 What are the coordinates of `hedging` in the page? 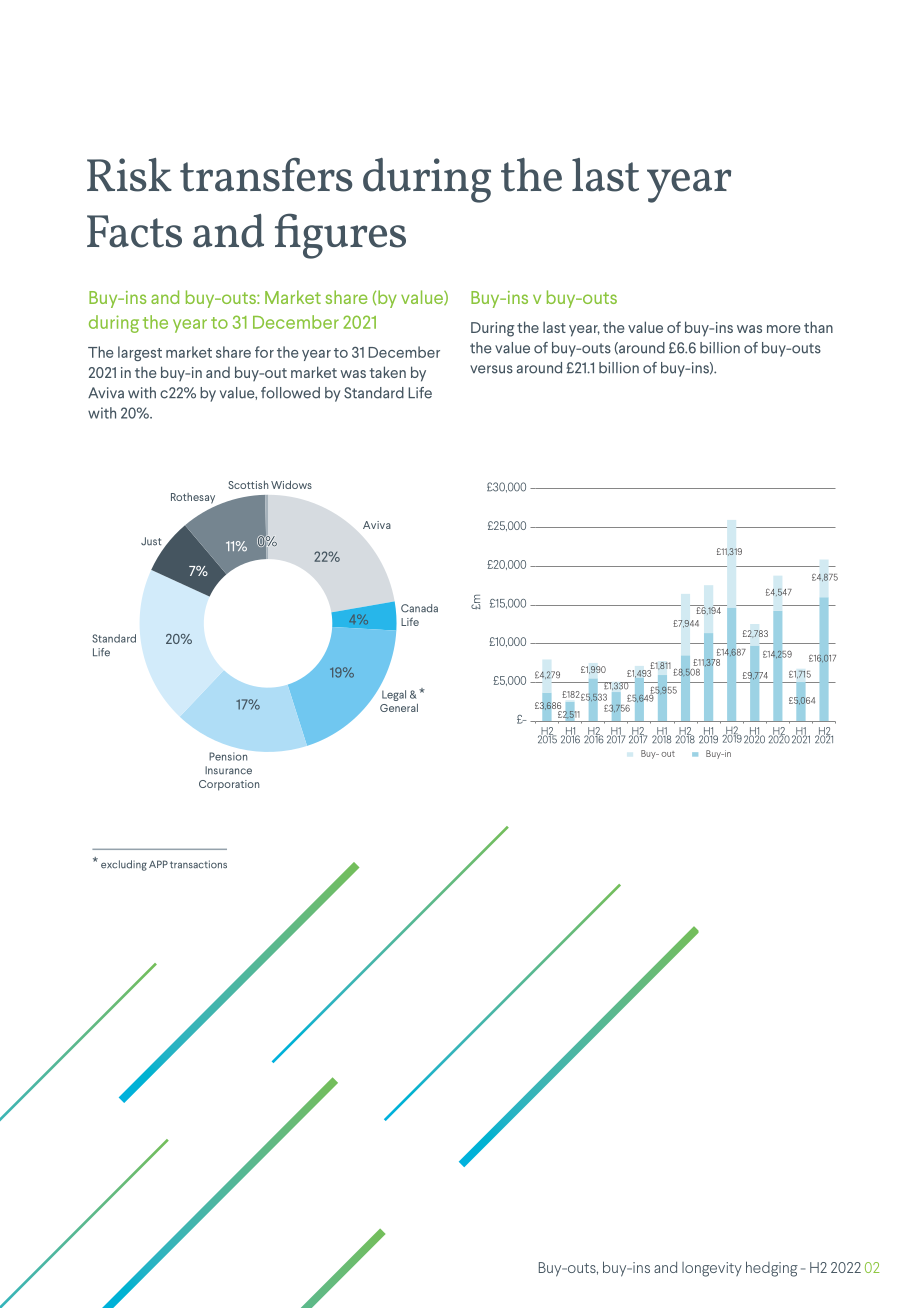 It's located at (772, 1269).
